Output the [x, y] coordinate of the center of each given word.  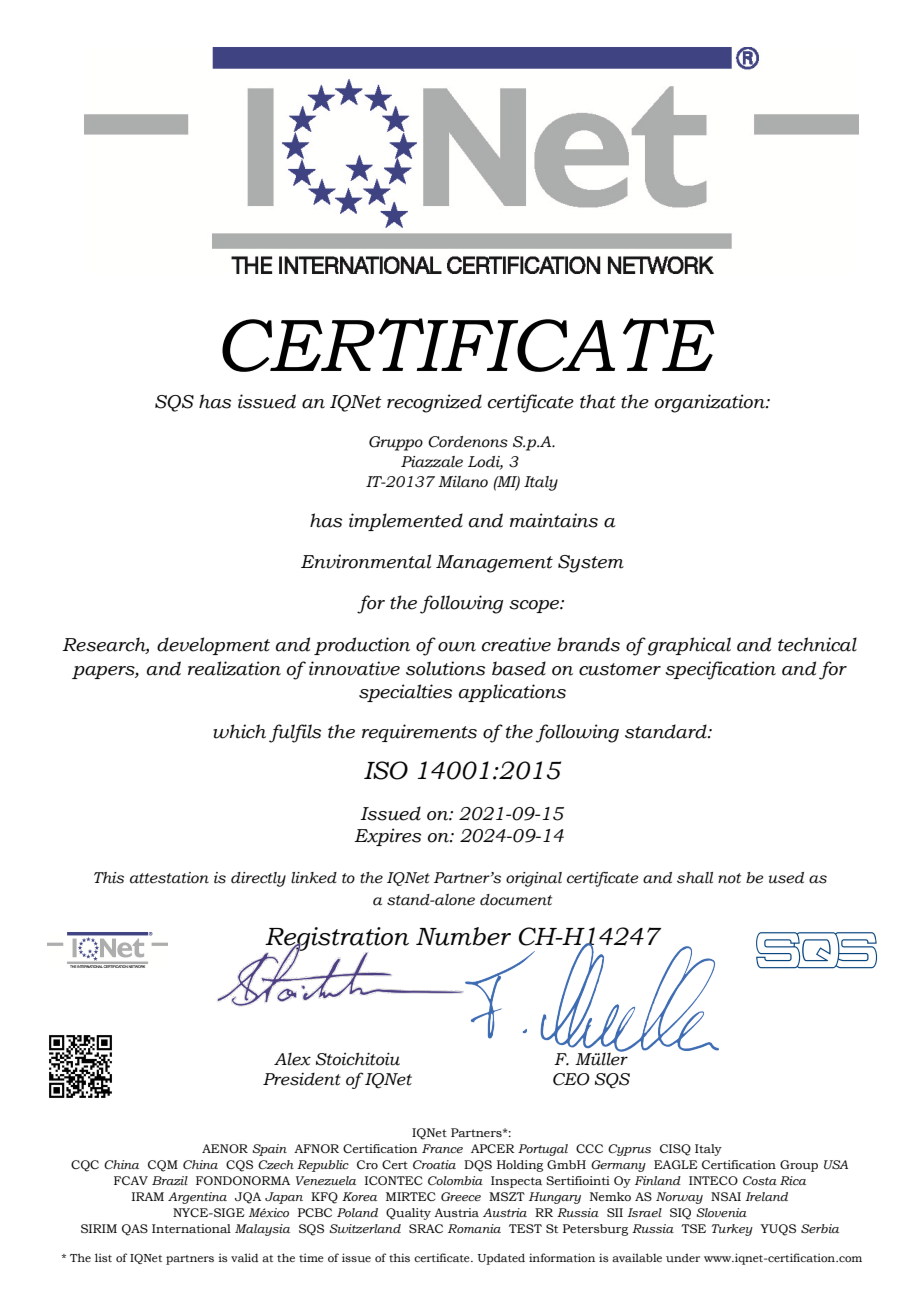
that [598, 401]
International [191, 1228]
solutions [445, 668]
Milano [463, 482]
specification [720, 670]
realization [234, 668]
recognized [434, 403]
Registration [337, 940]
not [729, 878]
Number [463, 936]
